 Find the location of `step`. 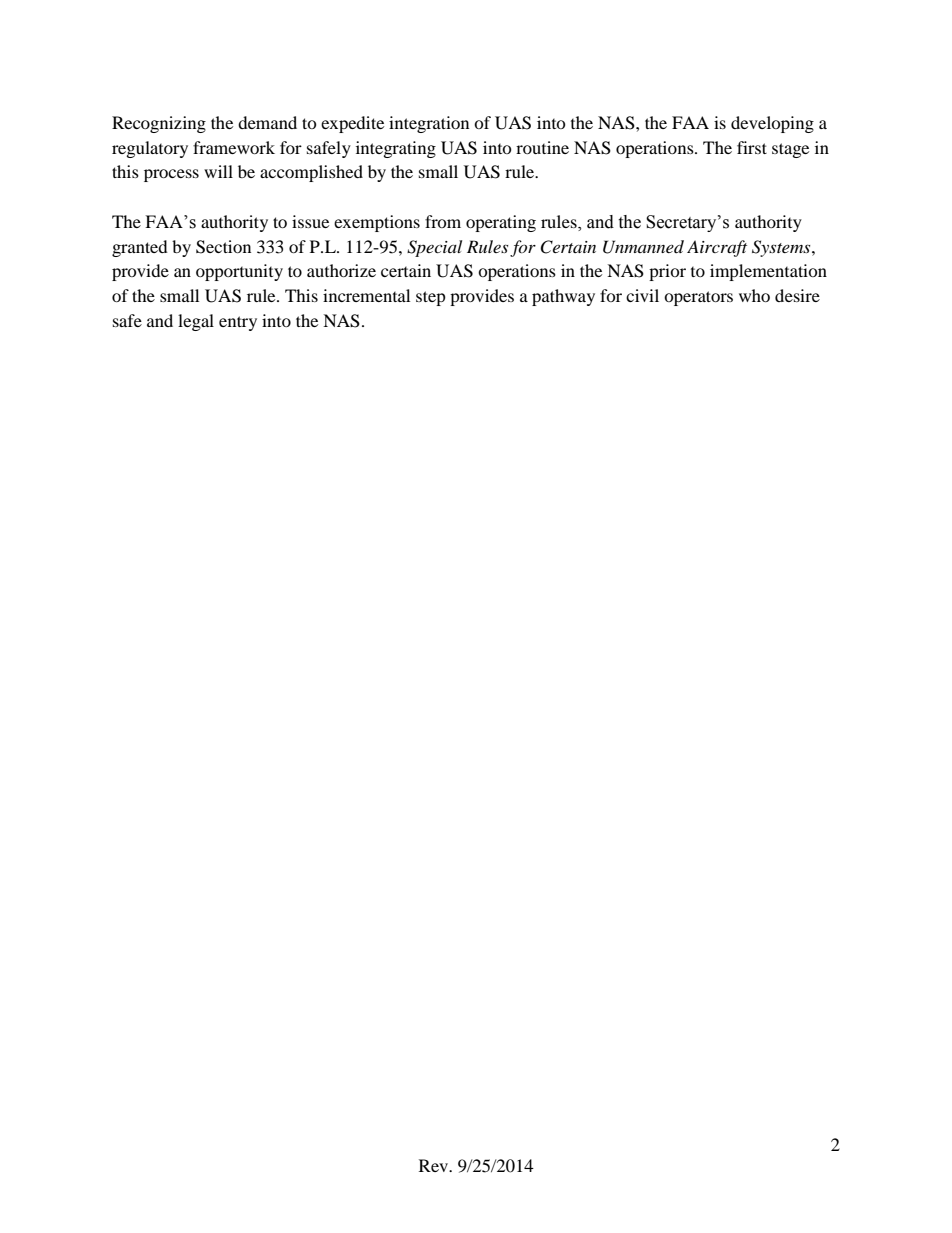

step is located at coordinates (431, 298).
